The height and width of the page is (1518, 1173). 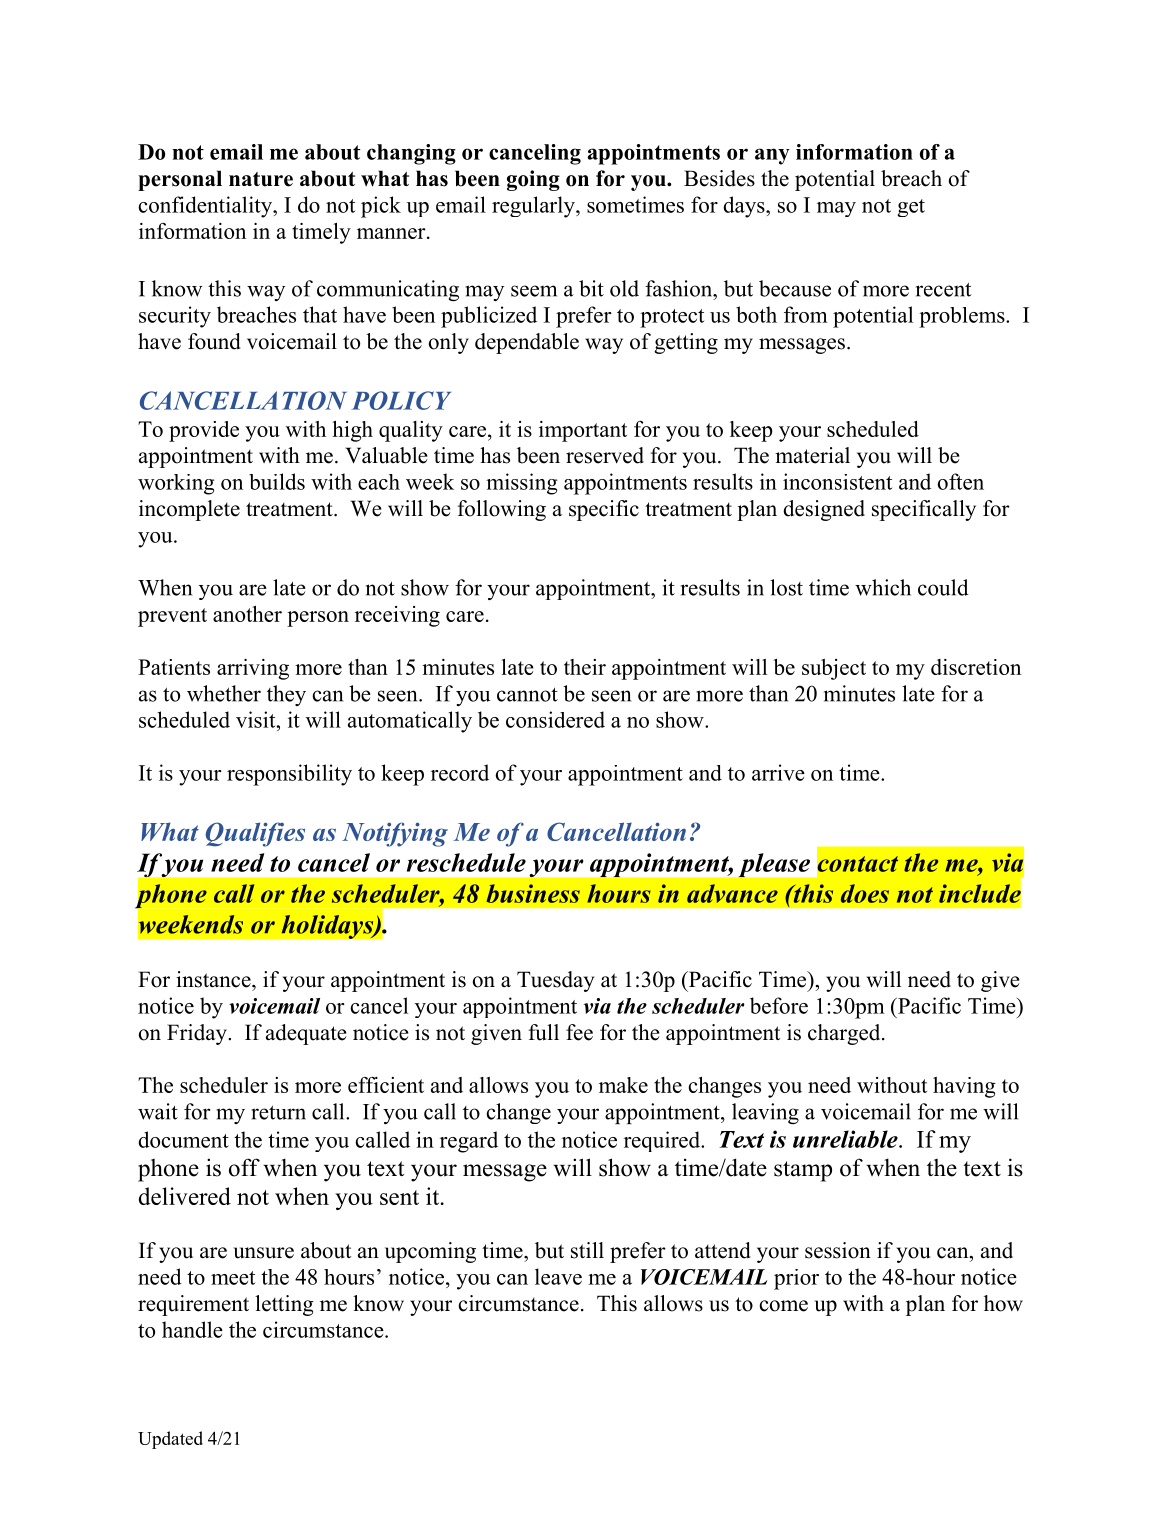 I want to click on important, so click(x=583, y=431).
